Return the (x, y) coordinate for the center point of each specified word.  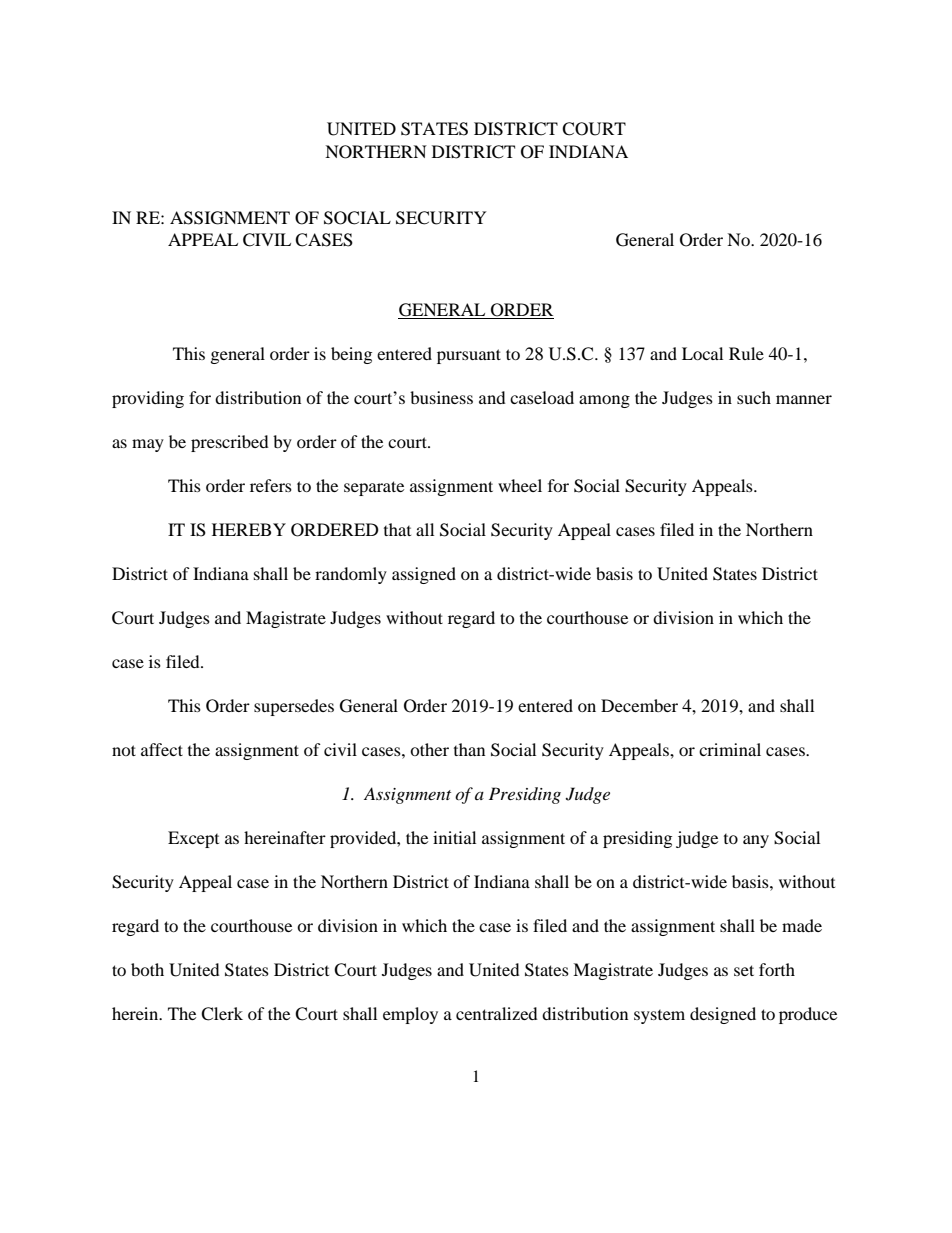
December (639, 705)
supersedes (294, 707)
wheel (520, 485)
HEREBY (249, 529)
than (469, 749)
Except (193, 839)
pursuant (469, 356)
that (397, 529)
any (756, 841)
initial (454, 837)
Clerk (222, 1014)
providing (148, 399)
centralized (497, 1013)
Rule (746, 353)
